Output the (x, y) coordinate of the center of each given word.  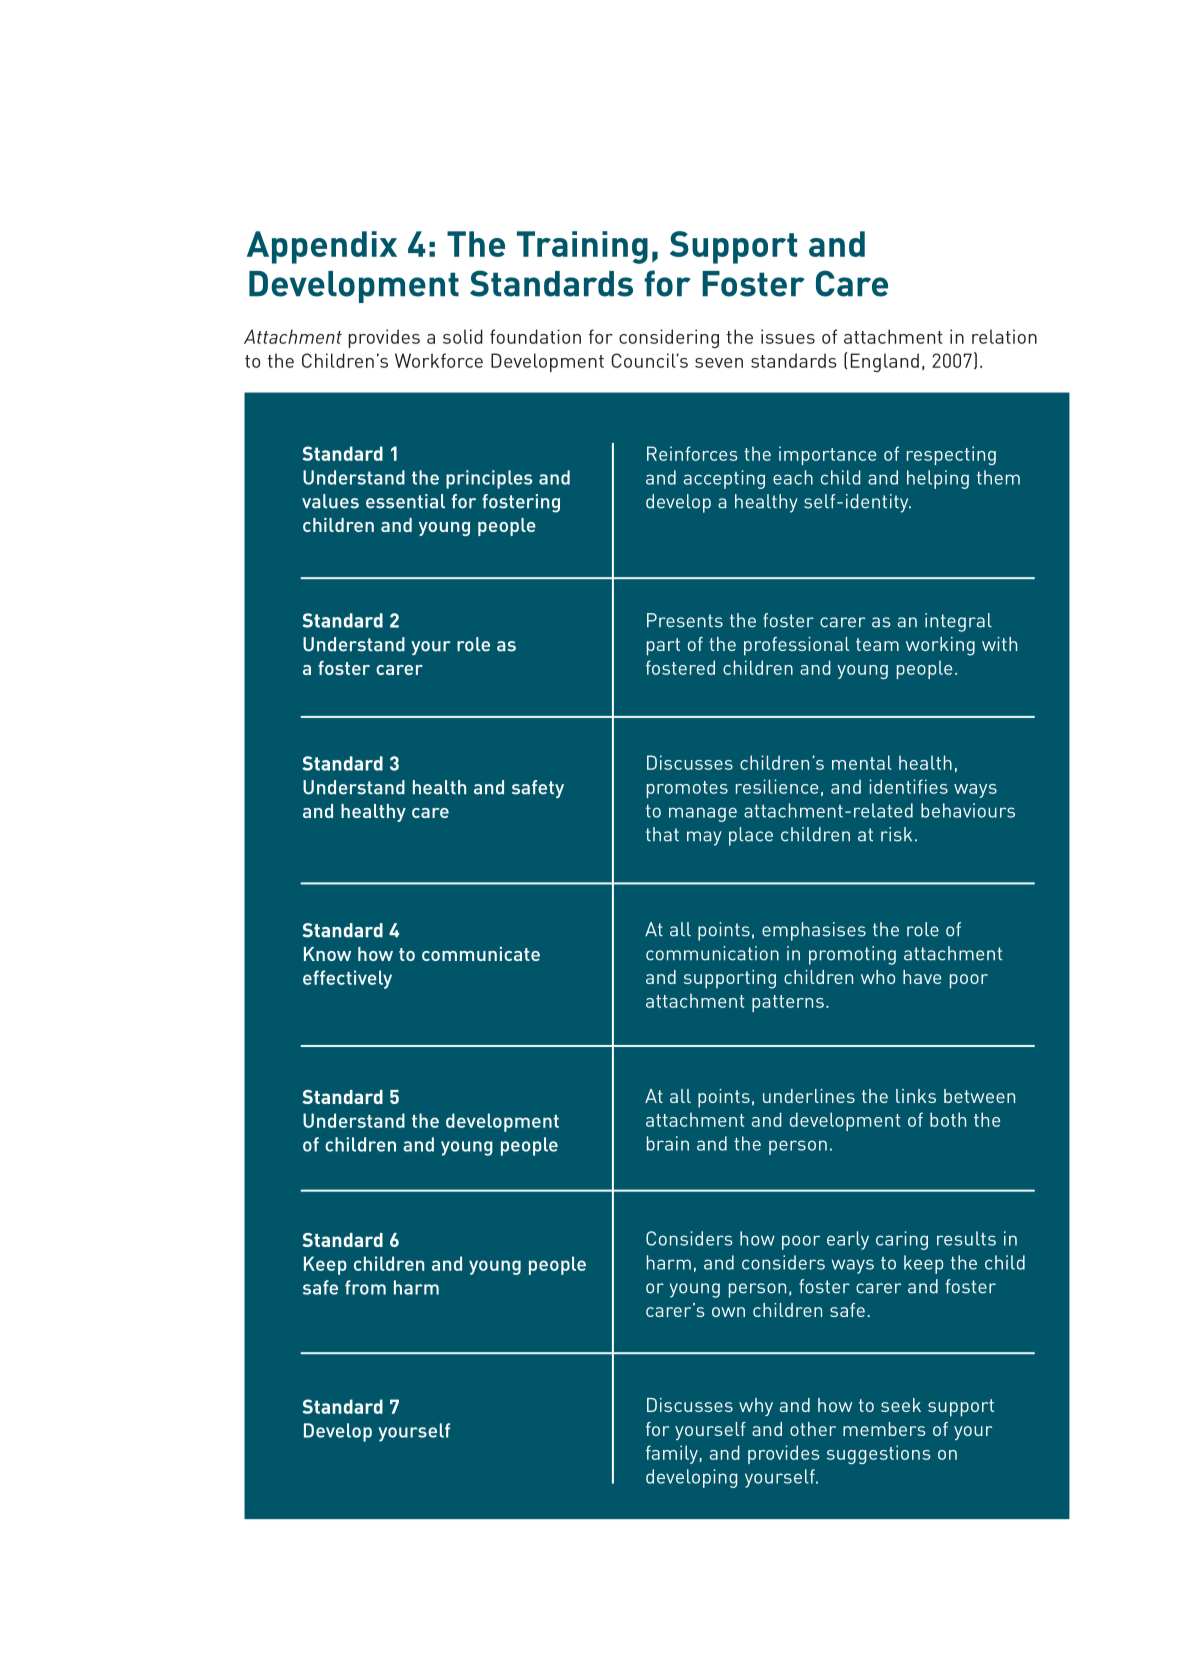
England (885, 362)
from (365, 1287)
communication (712, 953)
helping (938, 479)
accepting (724, 479)
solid (463, 336)
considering (669, 338)
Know (327, 954)
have (922, 977)
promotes (687, 789)
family (672, 1454)
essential (405, 501)
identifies (908, 786)
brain (668, 1143)
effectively (347, 979)
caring (902, 1240)
